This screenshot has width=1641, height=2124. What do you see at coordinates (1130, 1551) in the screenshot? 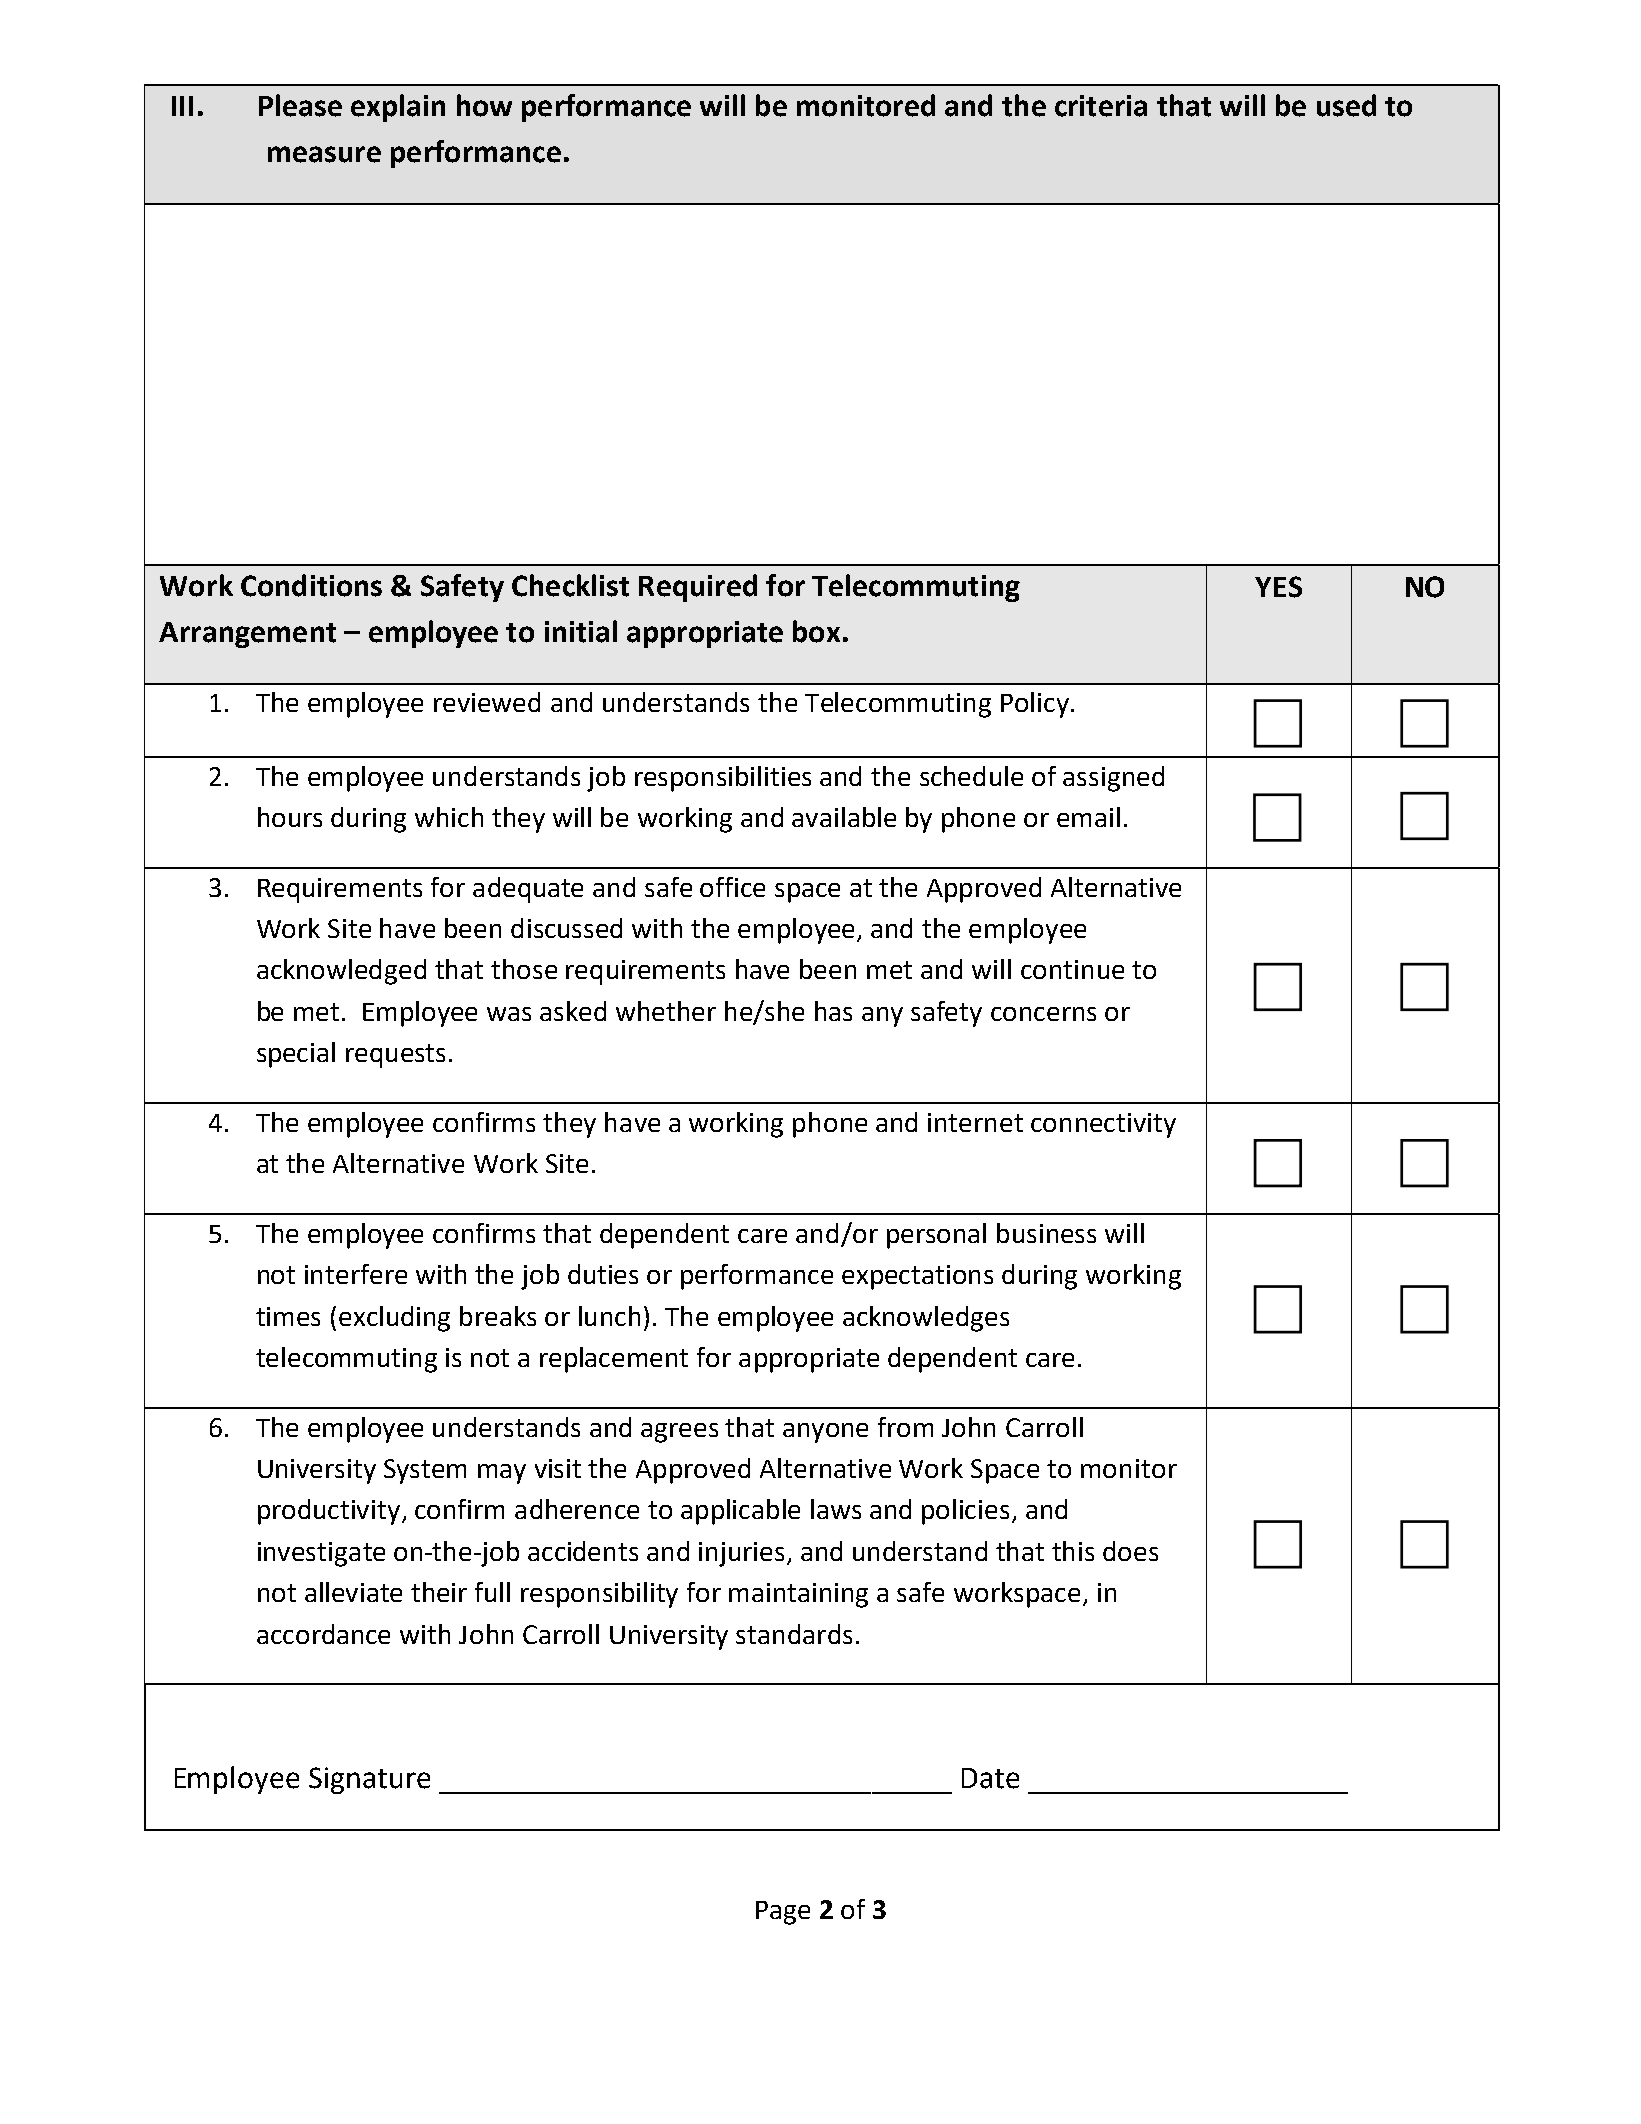
I see `does` at bounding box center [1130, 1551].
